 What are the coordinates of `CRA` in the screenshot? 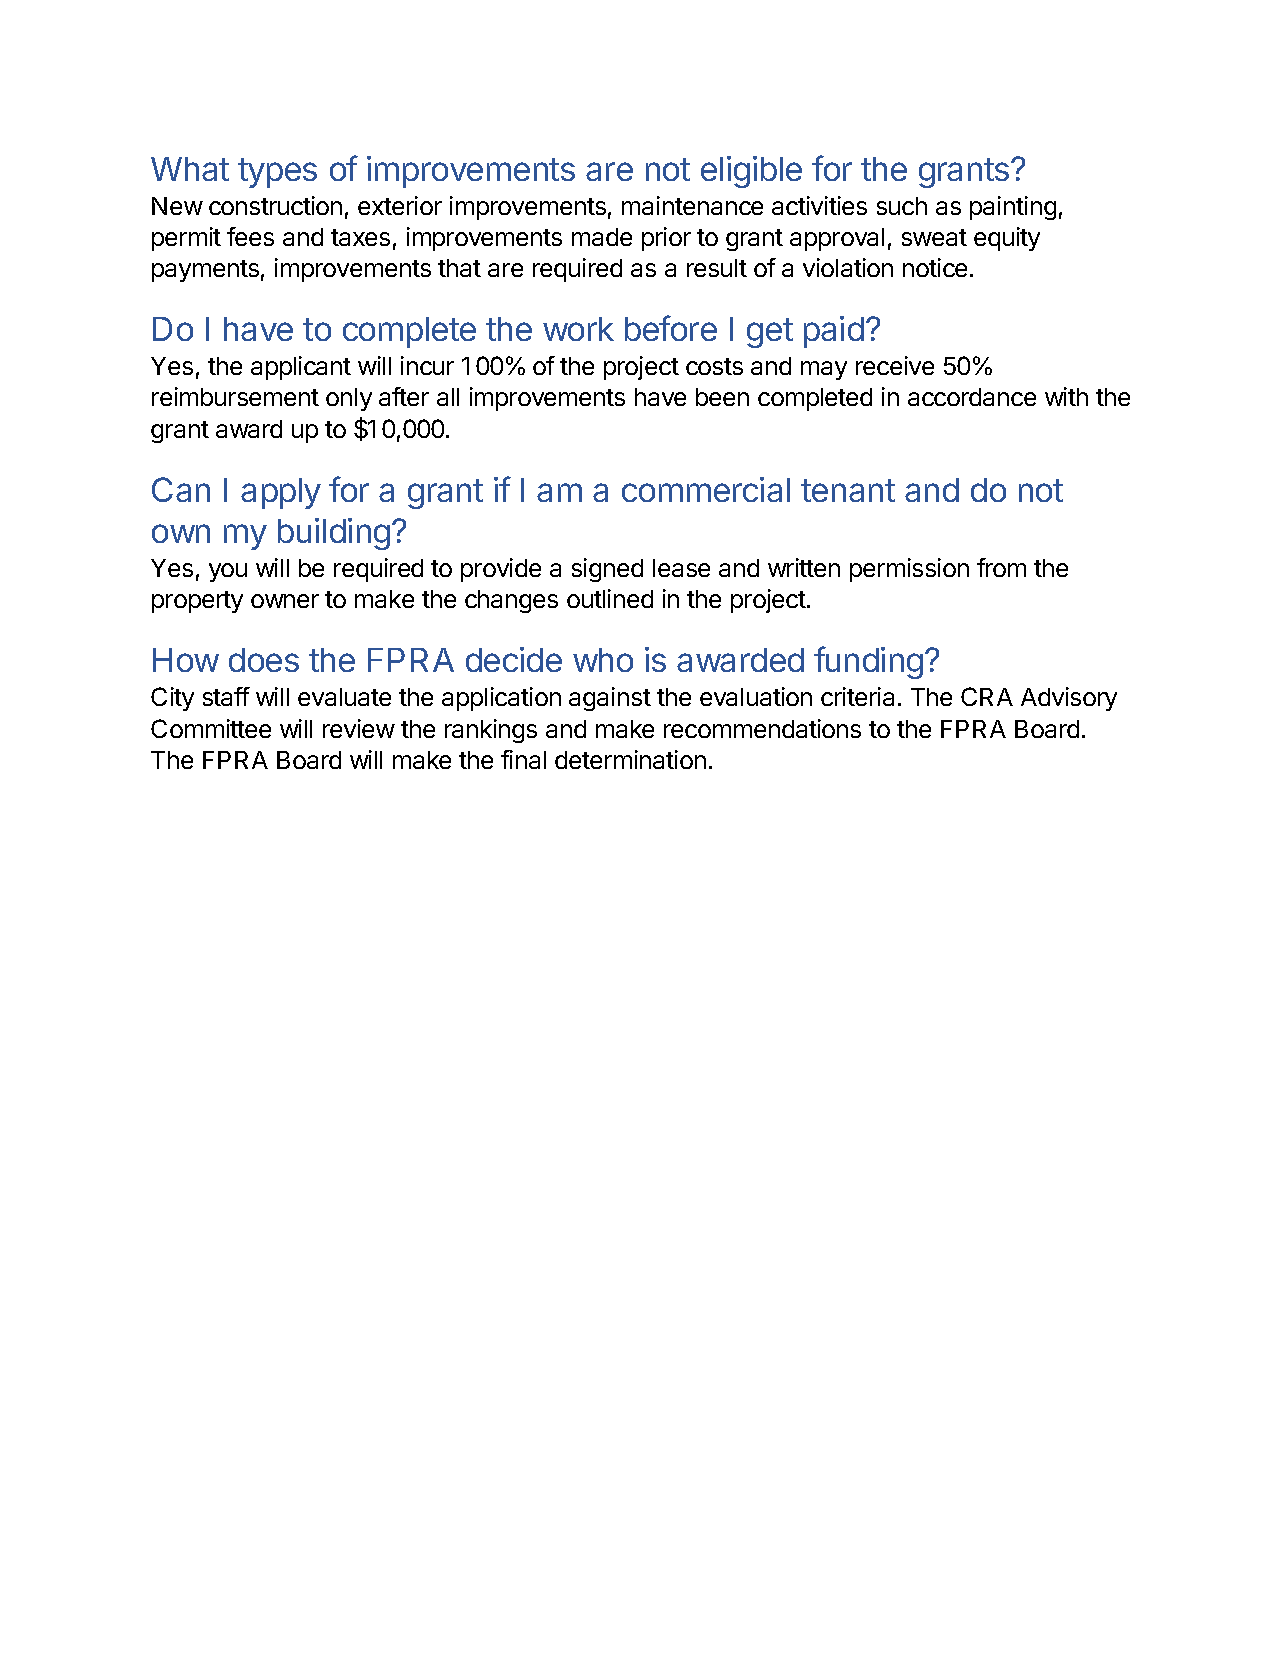 It's located at (987, 696).
